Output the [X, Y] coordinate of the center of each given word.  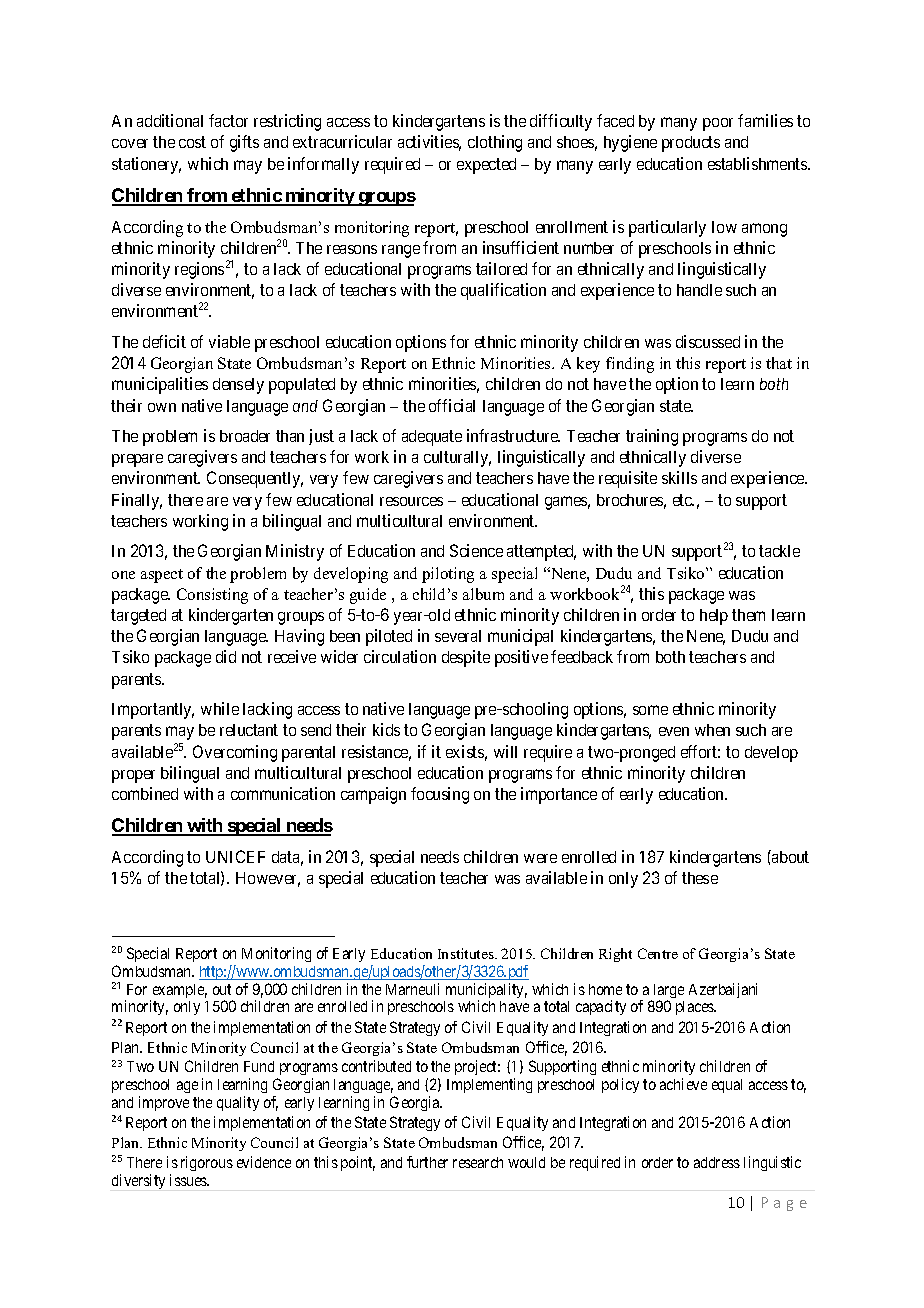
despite [466, 658]
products [691, 144]
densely [238, 386]
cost [192, 142]
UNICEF [235, 856]
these [700, 878]
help [714, 617]
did [226, 656]
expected [486, 166]
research [478, 1162]
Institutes [467, 953]
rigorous [207, 1163]
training [652, 437]
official [452, 405]
